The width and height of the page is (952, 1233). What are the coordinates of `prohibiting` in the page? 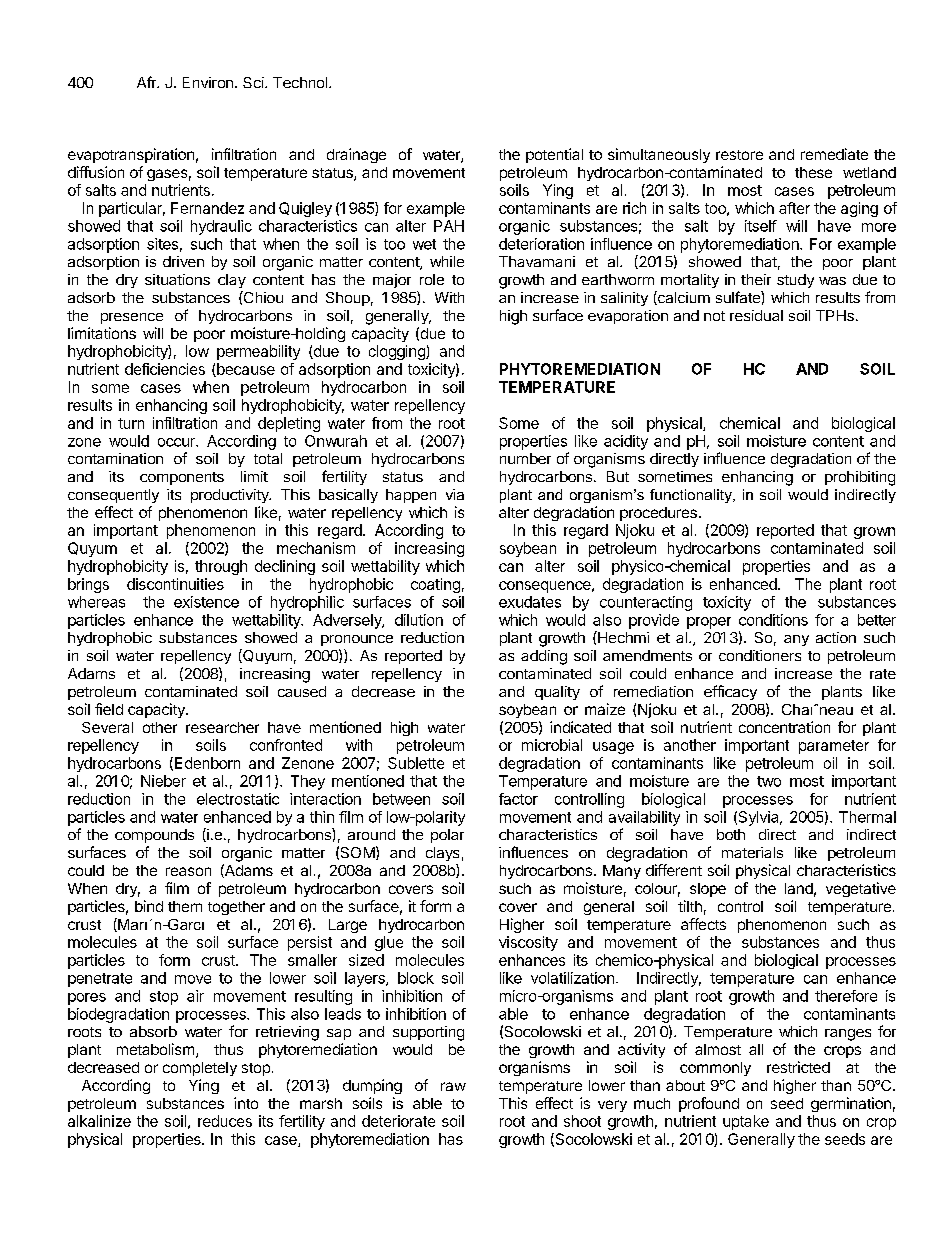 It's located at (860, 478).
